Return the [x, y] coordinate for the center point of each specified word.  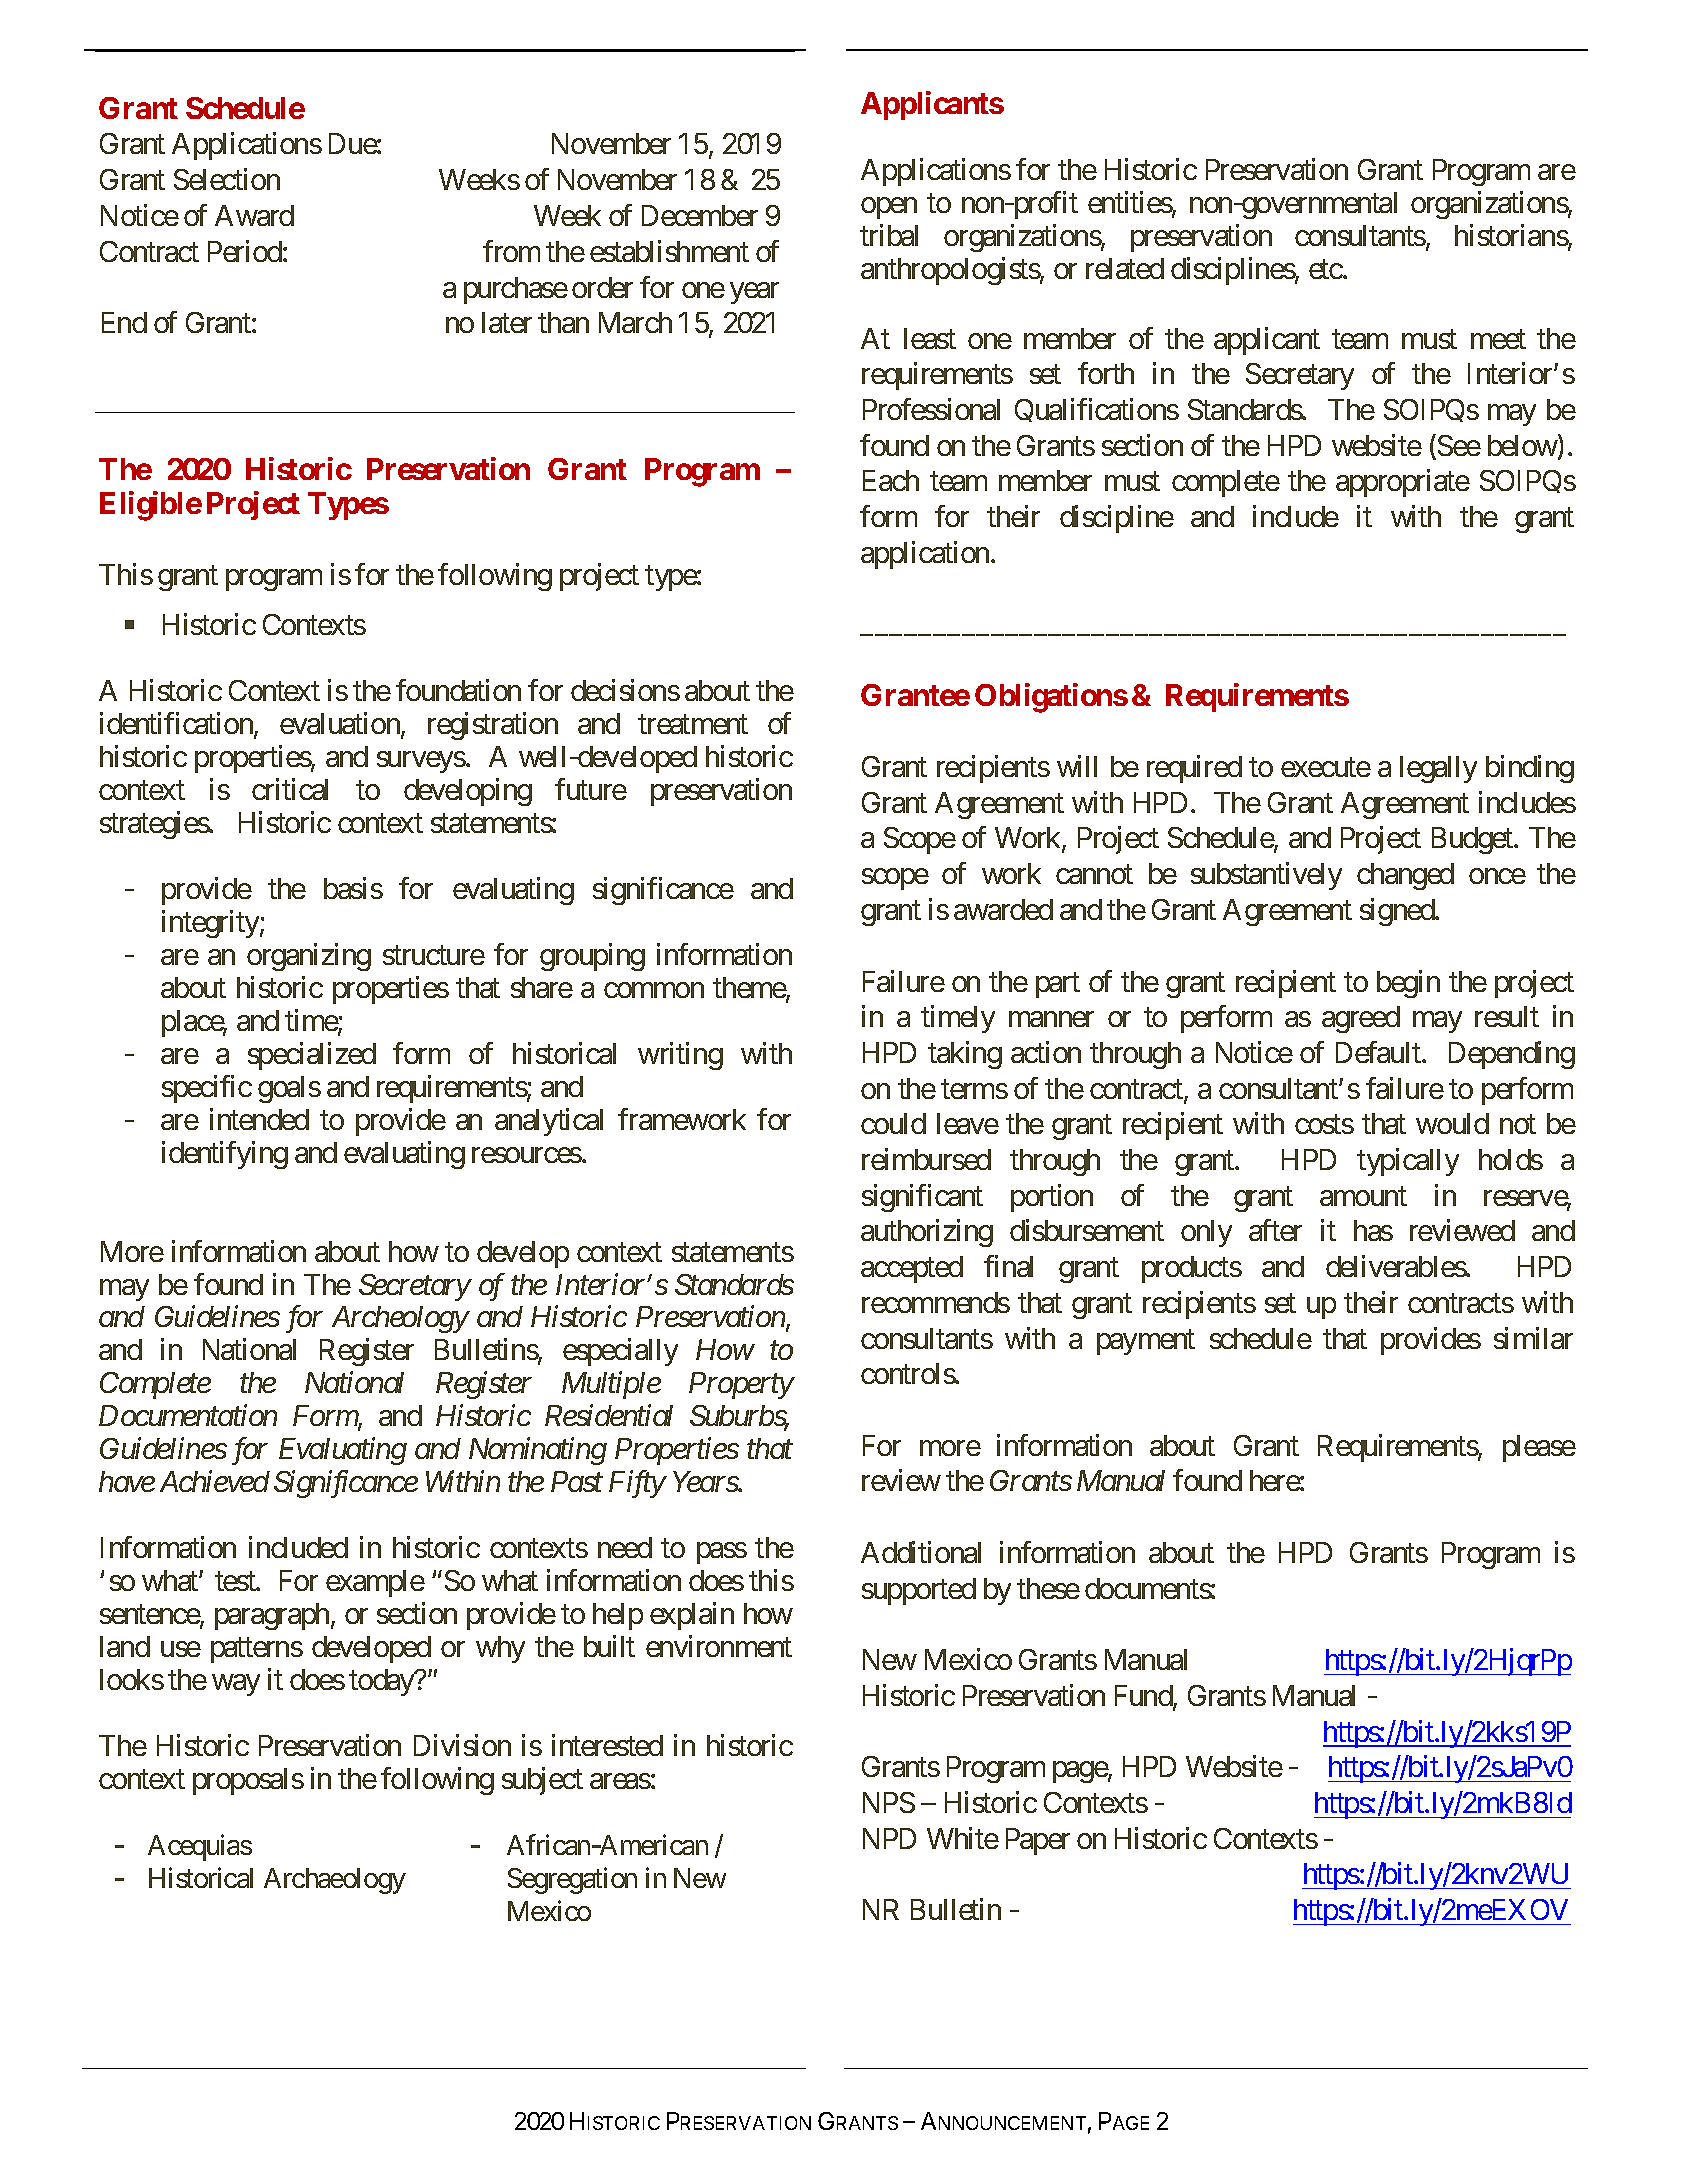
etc [1326, 270]
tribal [889, 235]
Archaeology [335, 1881]
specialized [312, 1056]
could [893, 1123]
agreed [1361, 1019]
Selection [227, 179]
